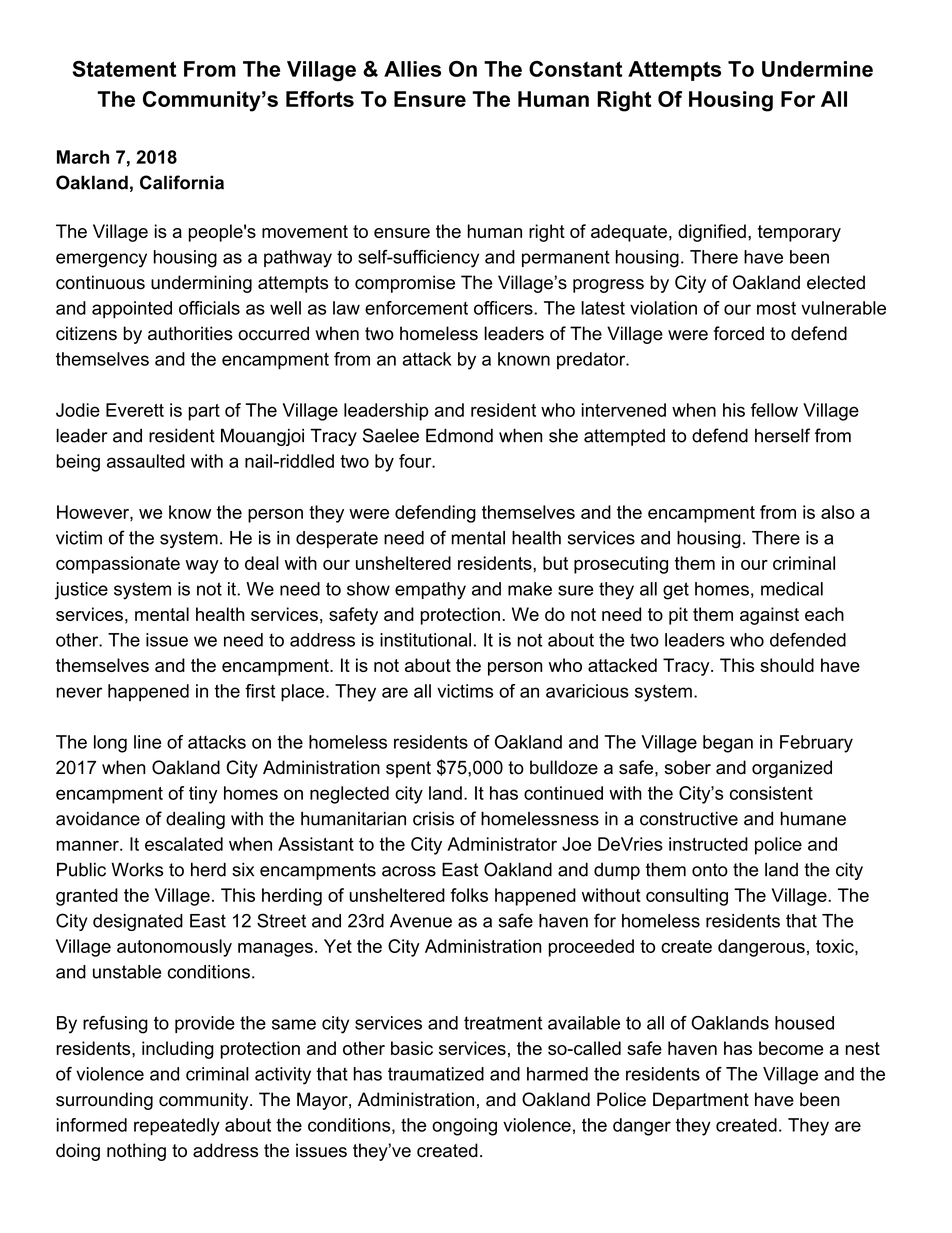 The image size is (952, 1233). Describe the element at coordinates (771, 793) in the screenshot. I see `consistent` at that location.
